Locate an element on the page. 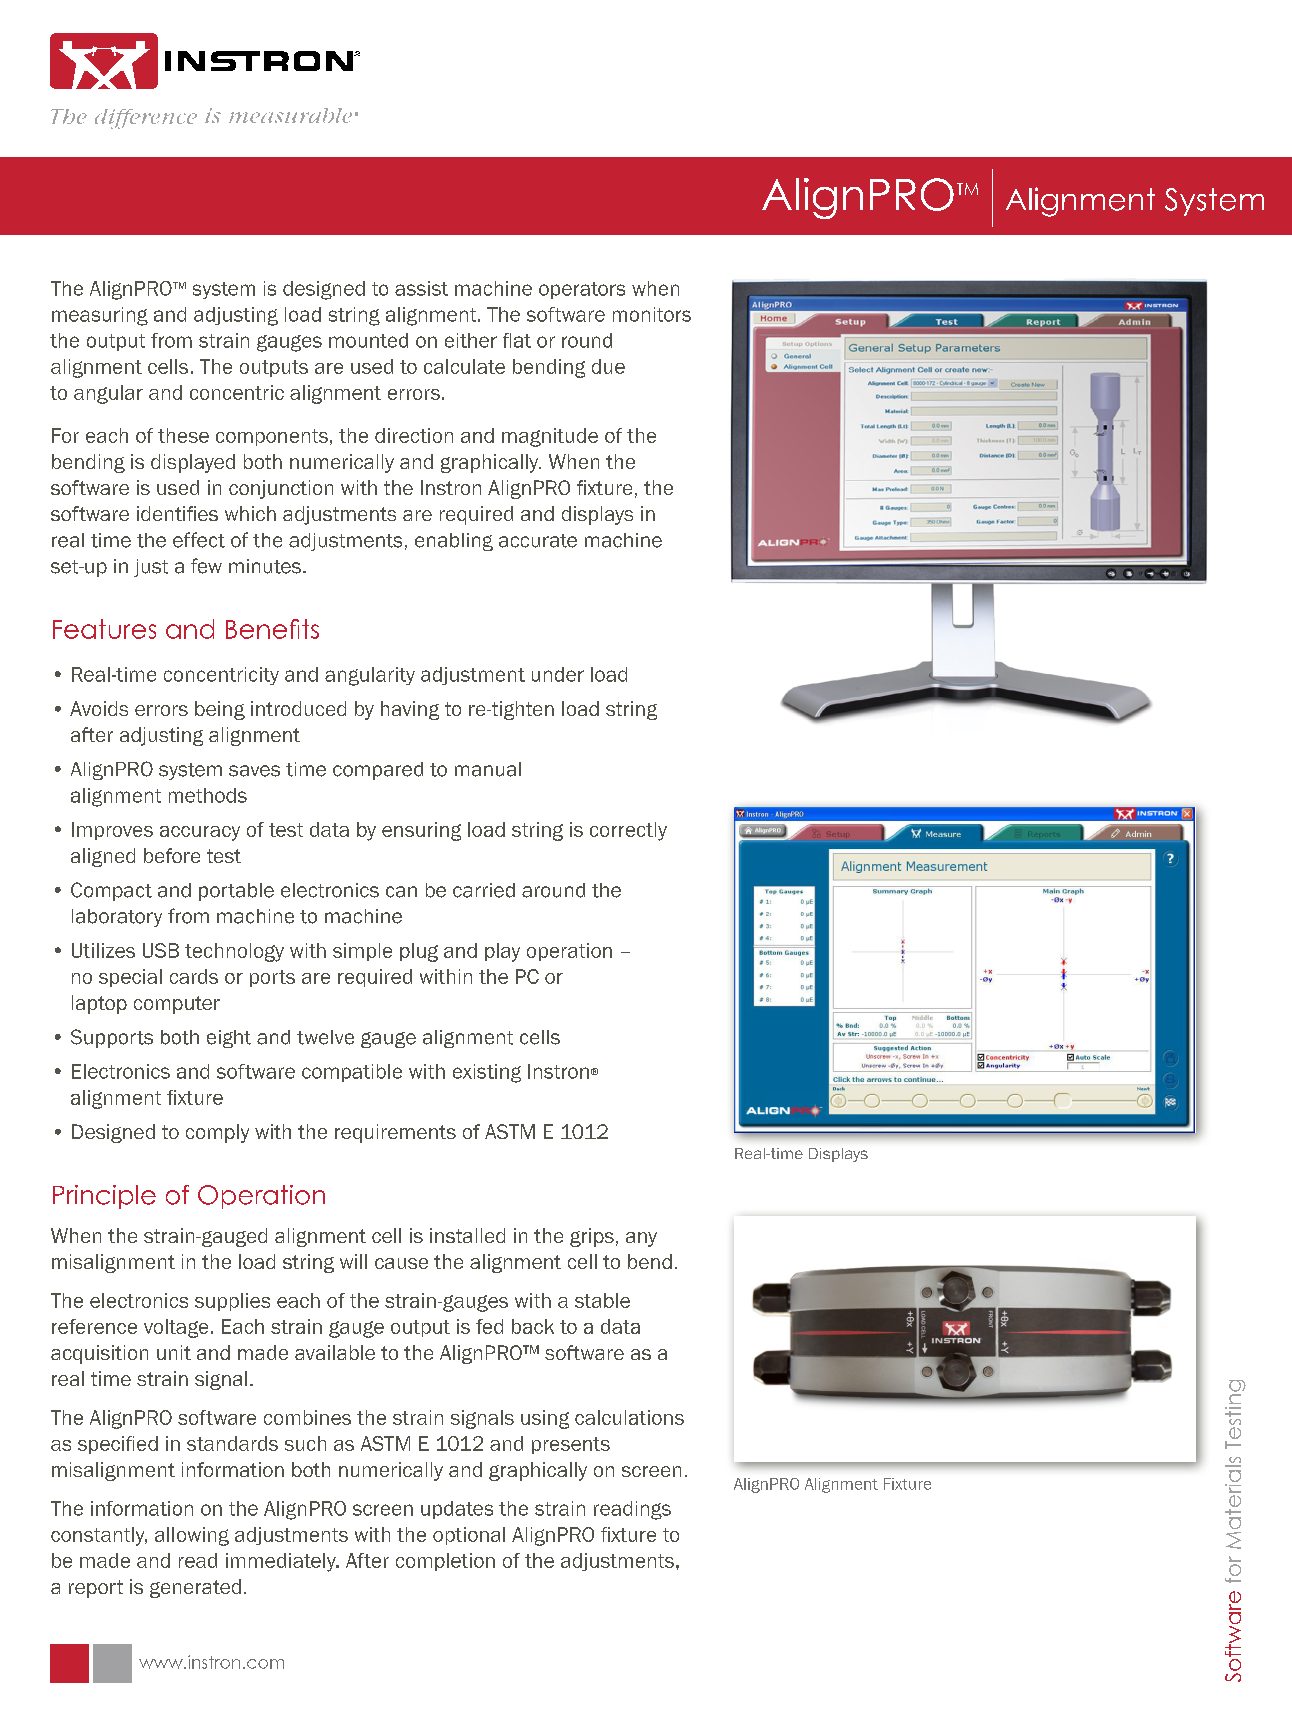 The image size is (1292, 1722). mounted is located at coordinates (368, 340).
